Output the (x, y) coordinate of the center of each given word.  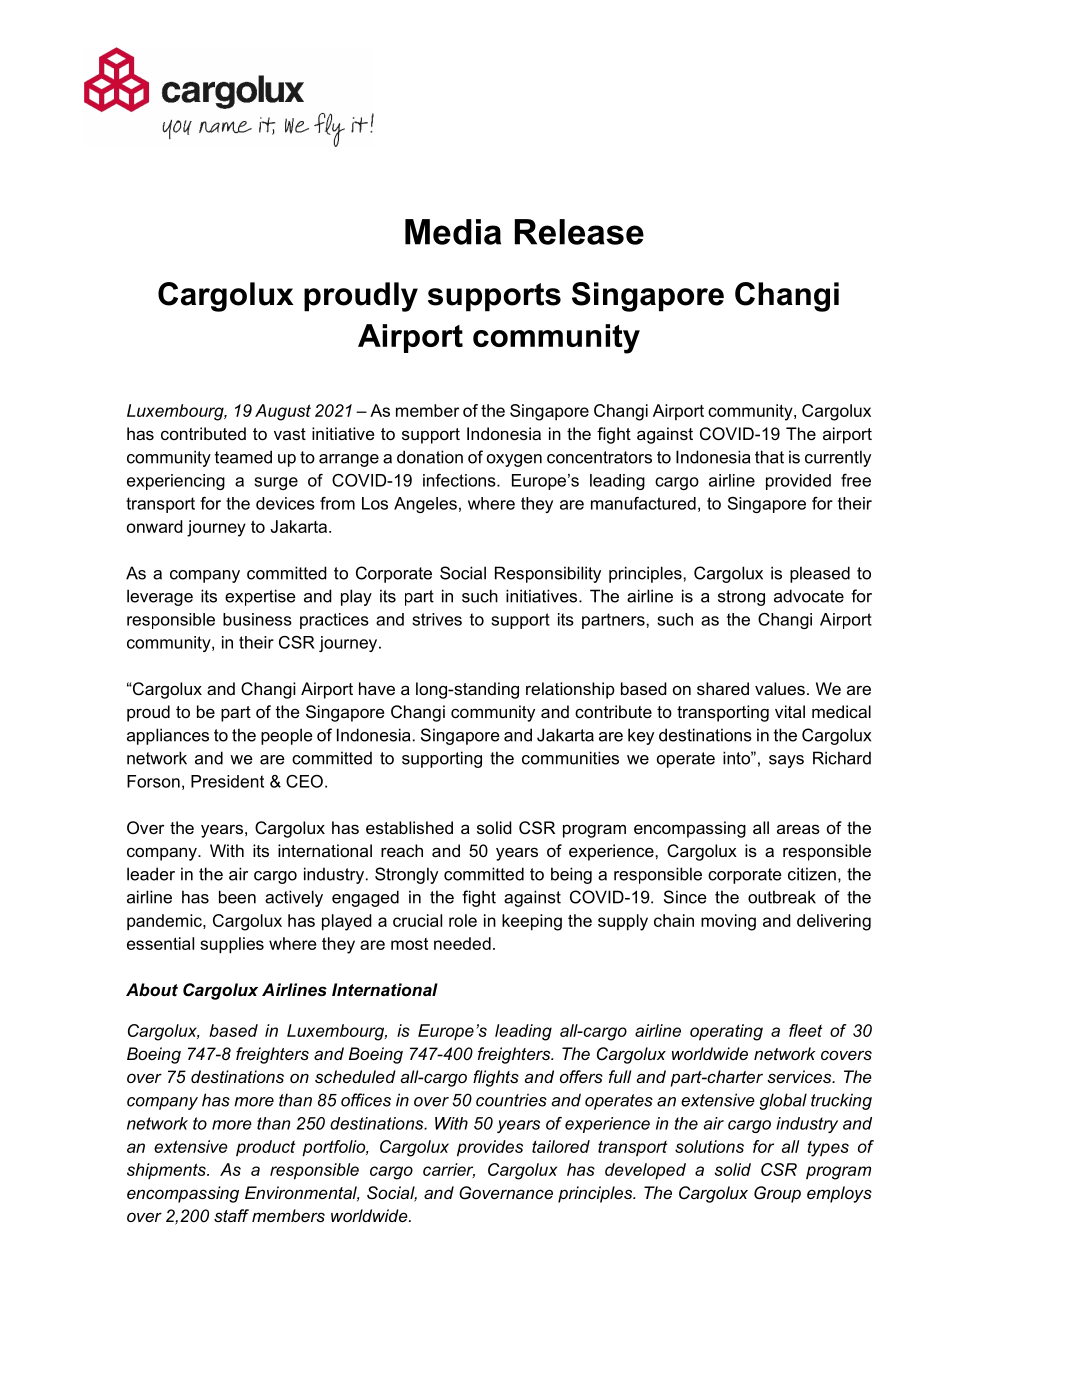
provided (798, 482)
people (287, 736)
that (769, 457)
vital (790, 711)
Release (579, 232)
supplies (232, 945)
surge (276, 483)
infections (460, 480)
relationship (570, 690)
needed (462, 943)
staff (231, 1215)
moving (728, 922)
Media (453, 232)
